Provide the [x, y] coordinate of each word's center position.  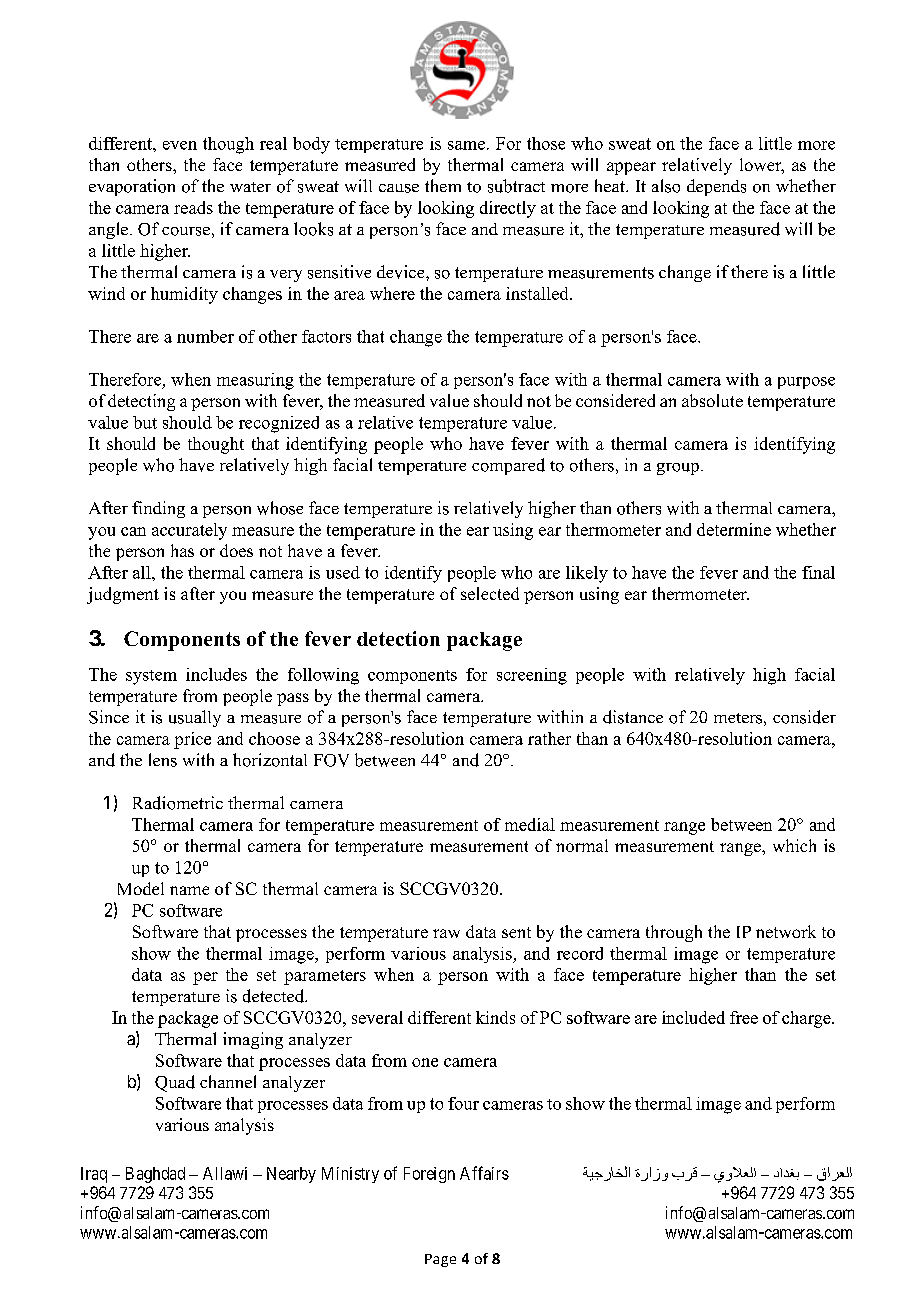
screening [532, 676]
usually [195, 718]
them [443, 185]
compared [508, 466]
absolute [712, 400]
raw [446, 933]
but [145, 422]
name [189, 890]
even [180, 145]
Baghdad [155, 1175]
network [786, 931]
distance [633, 717]
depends [716, 187]
